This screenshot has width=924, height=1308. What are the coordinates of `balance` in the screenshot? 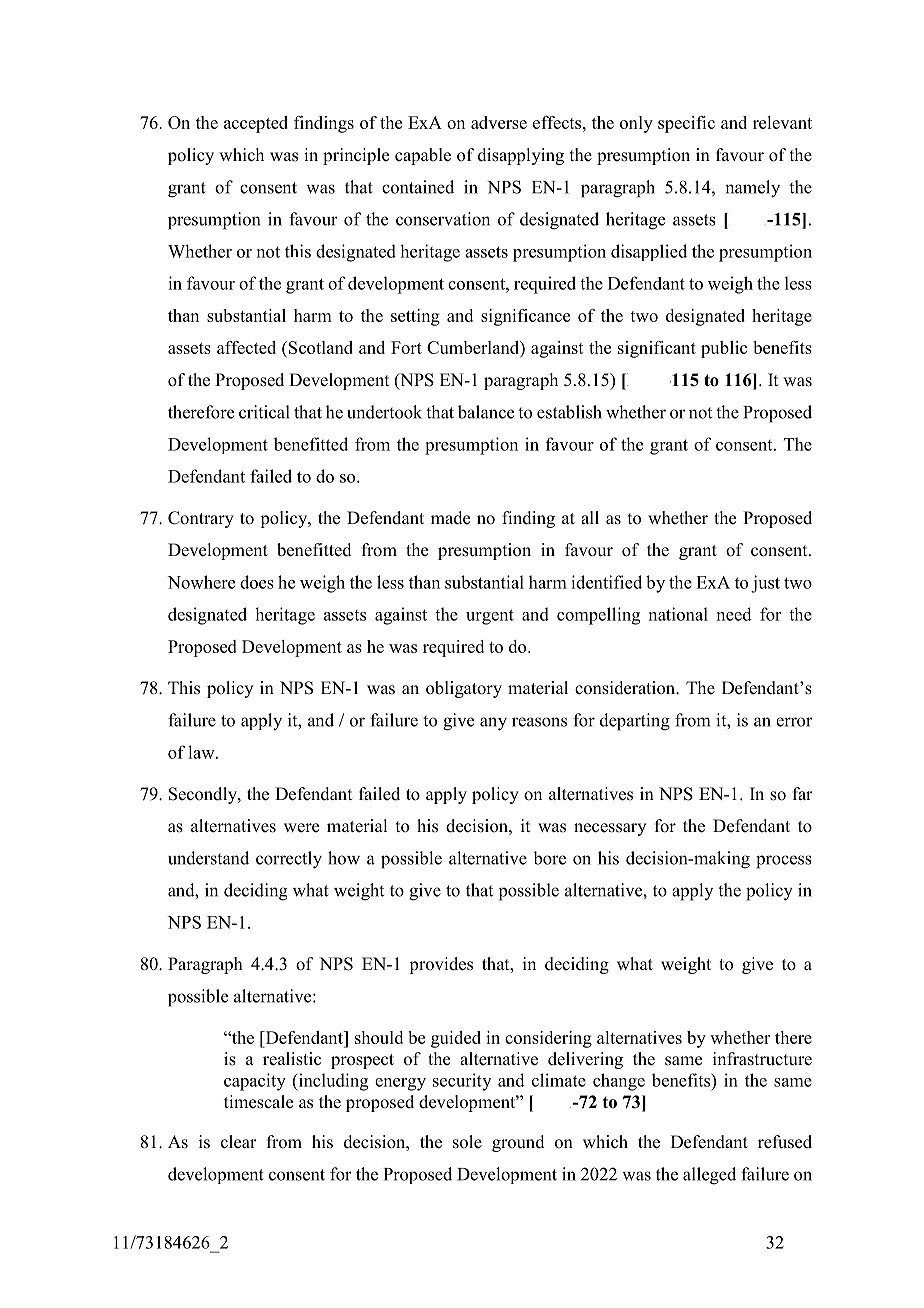 It's located at (486, 412).
